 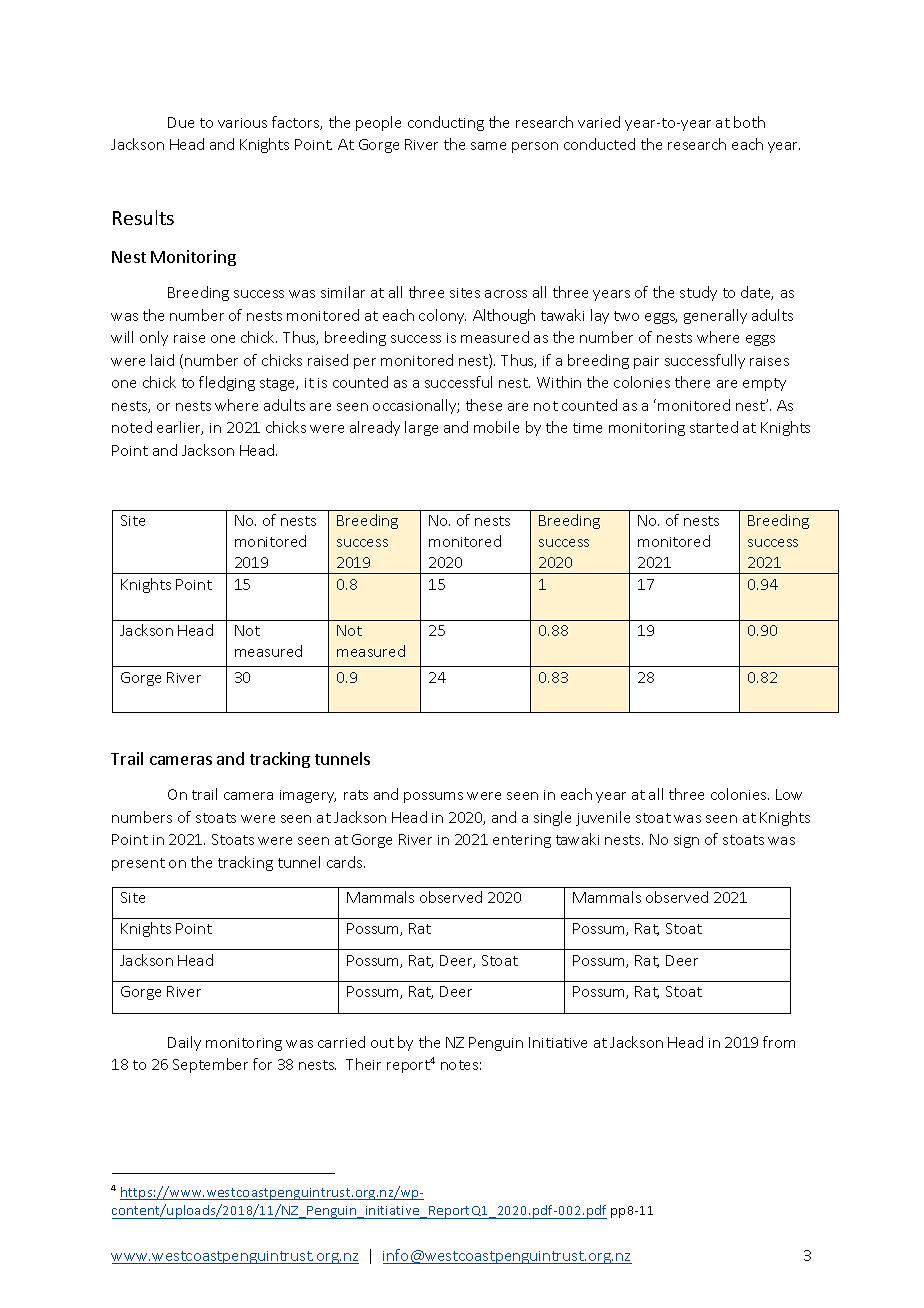 I want to click on Due, so click(x=181, y=122).
